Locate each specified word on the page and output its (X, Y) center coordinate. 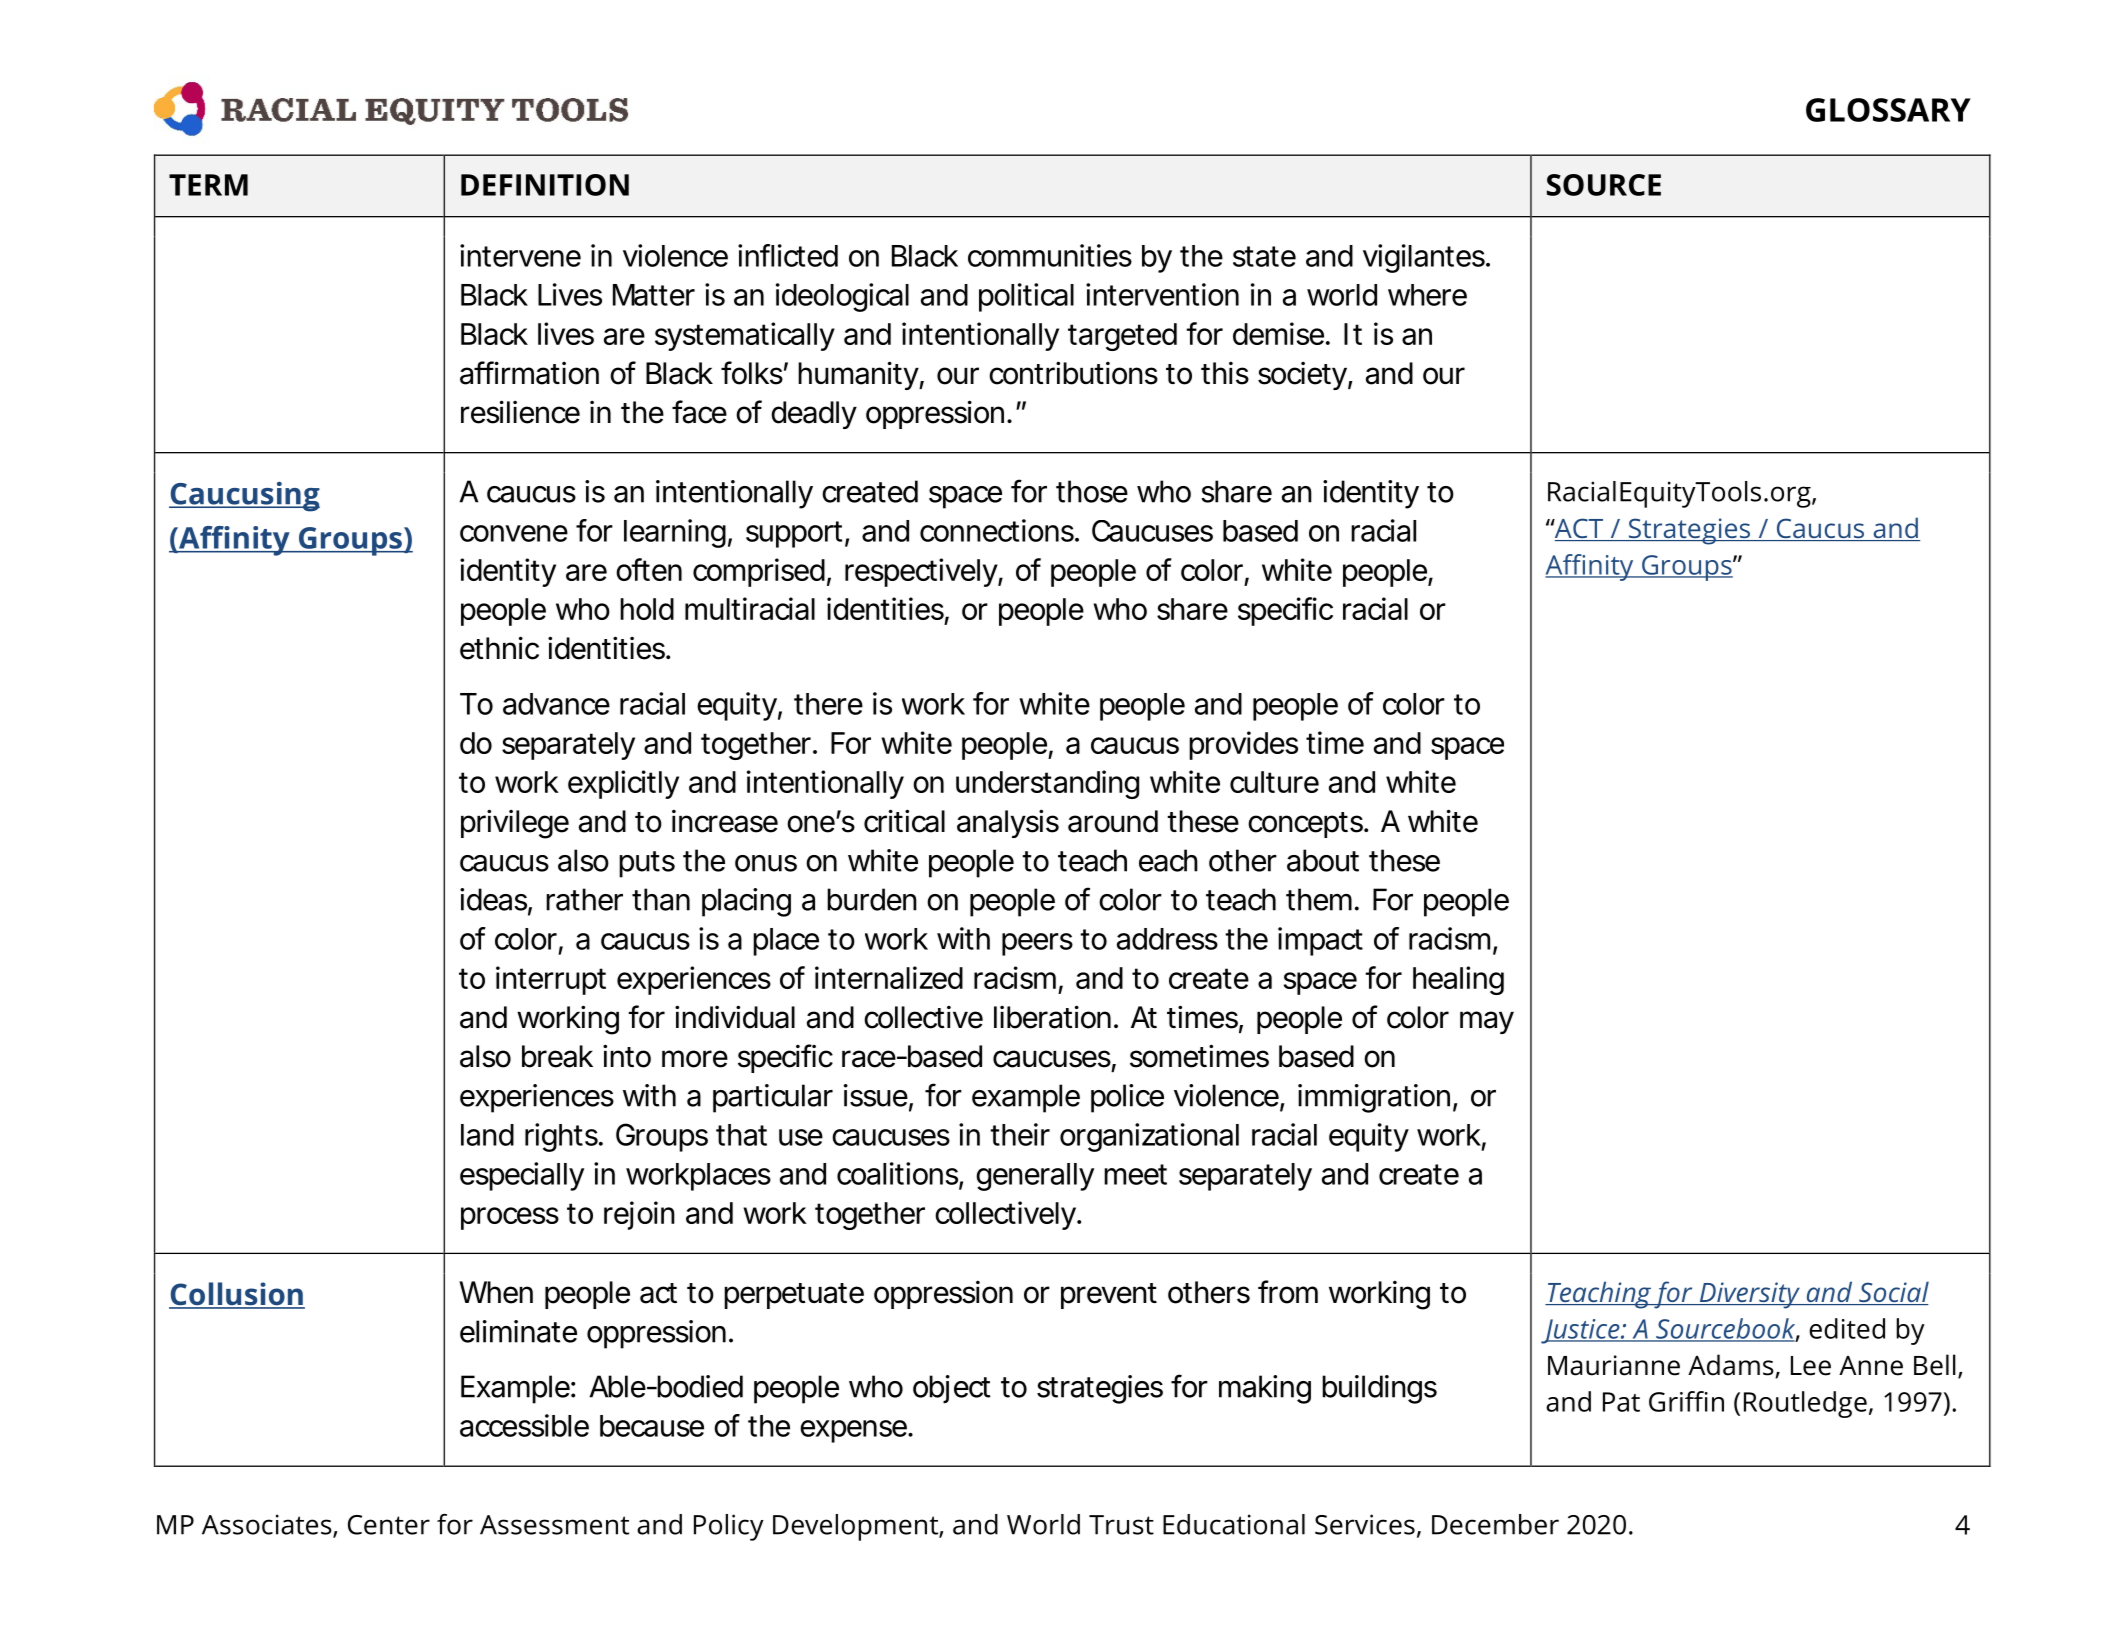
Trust (1121, 1525)
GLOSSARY (1888, 110)
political (1026, 297)
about (1323, 860)
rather (584, 899)
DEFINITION (545, 185)
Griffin (1686, 1401)
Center (389, 1525)
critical (904, 821)
